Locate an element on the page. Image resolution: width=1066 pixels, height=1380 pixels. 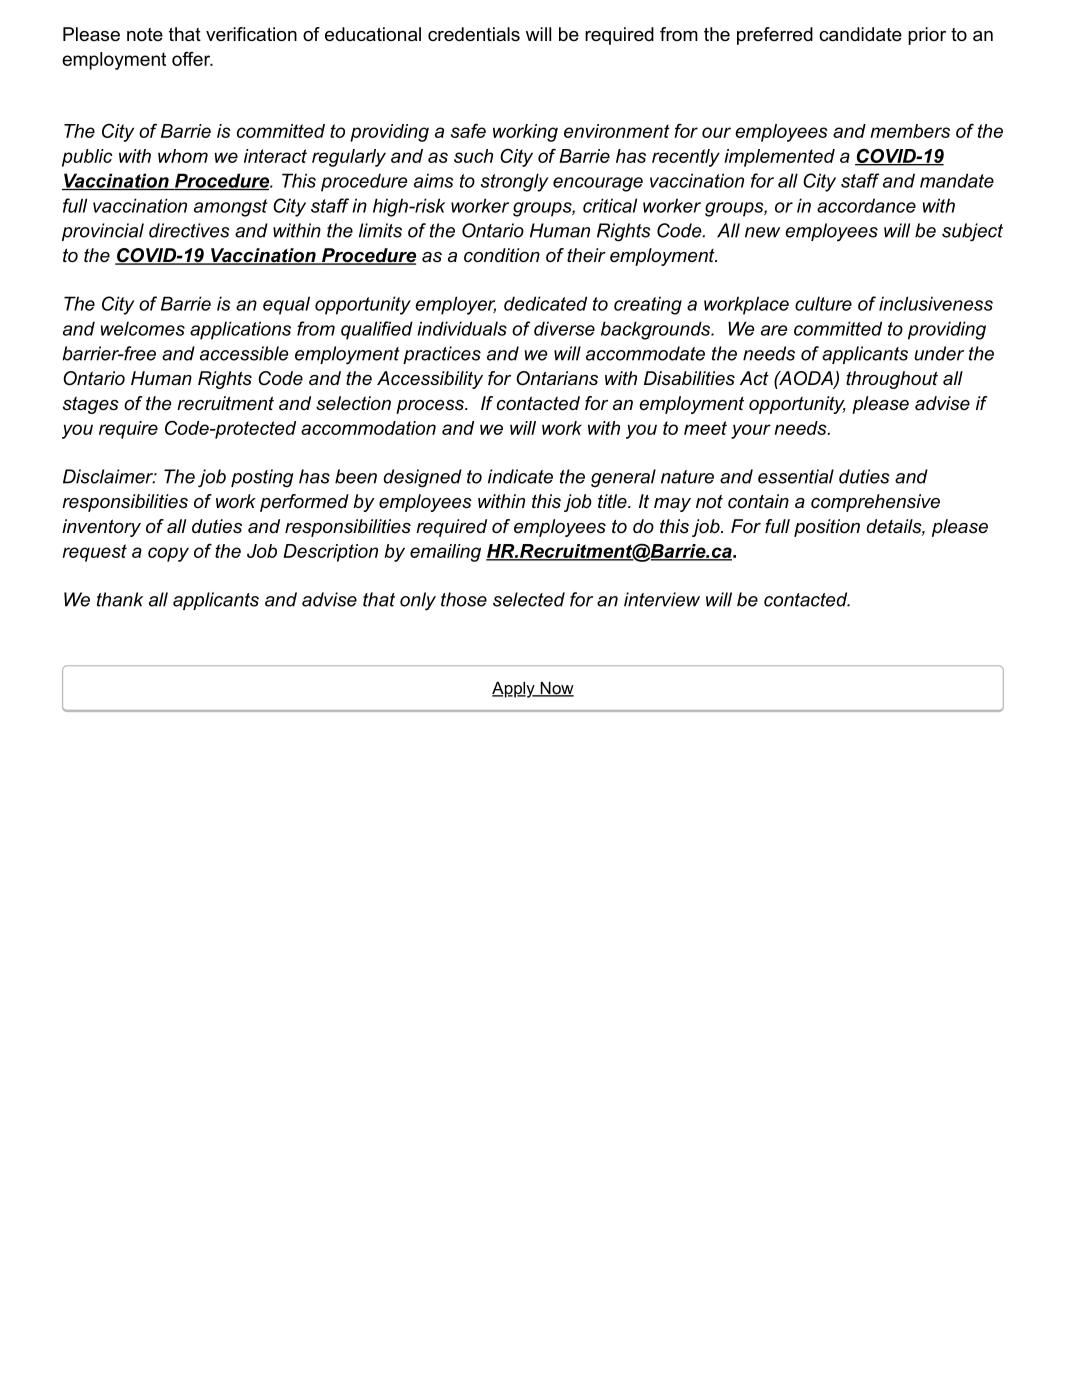
offer is located at coordinates (192, 59).
